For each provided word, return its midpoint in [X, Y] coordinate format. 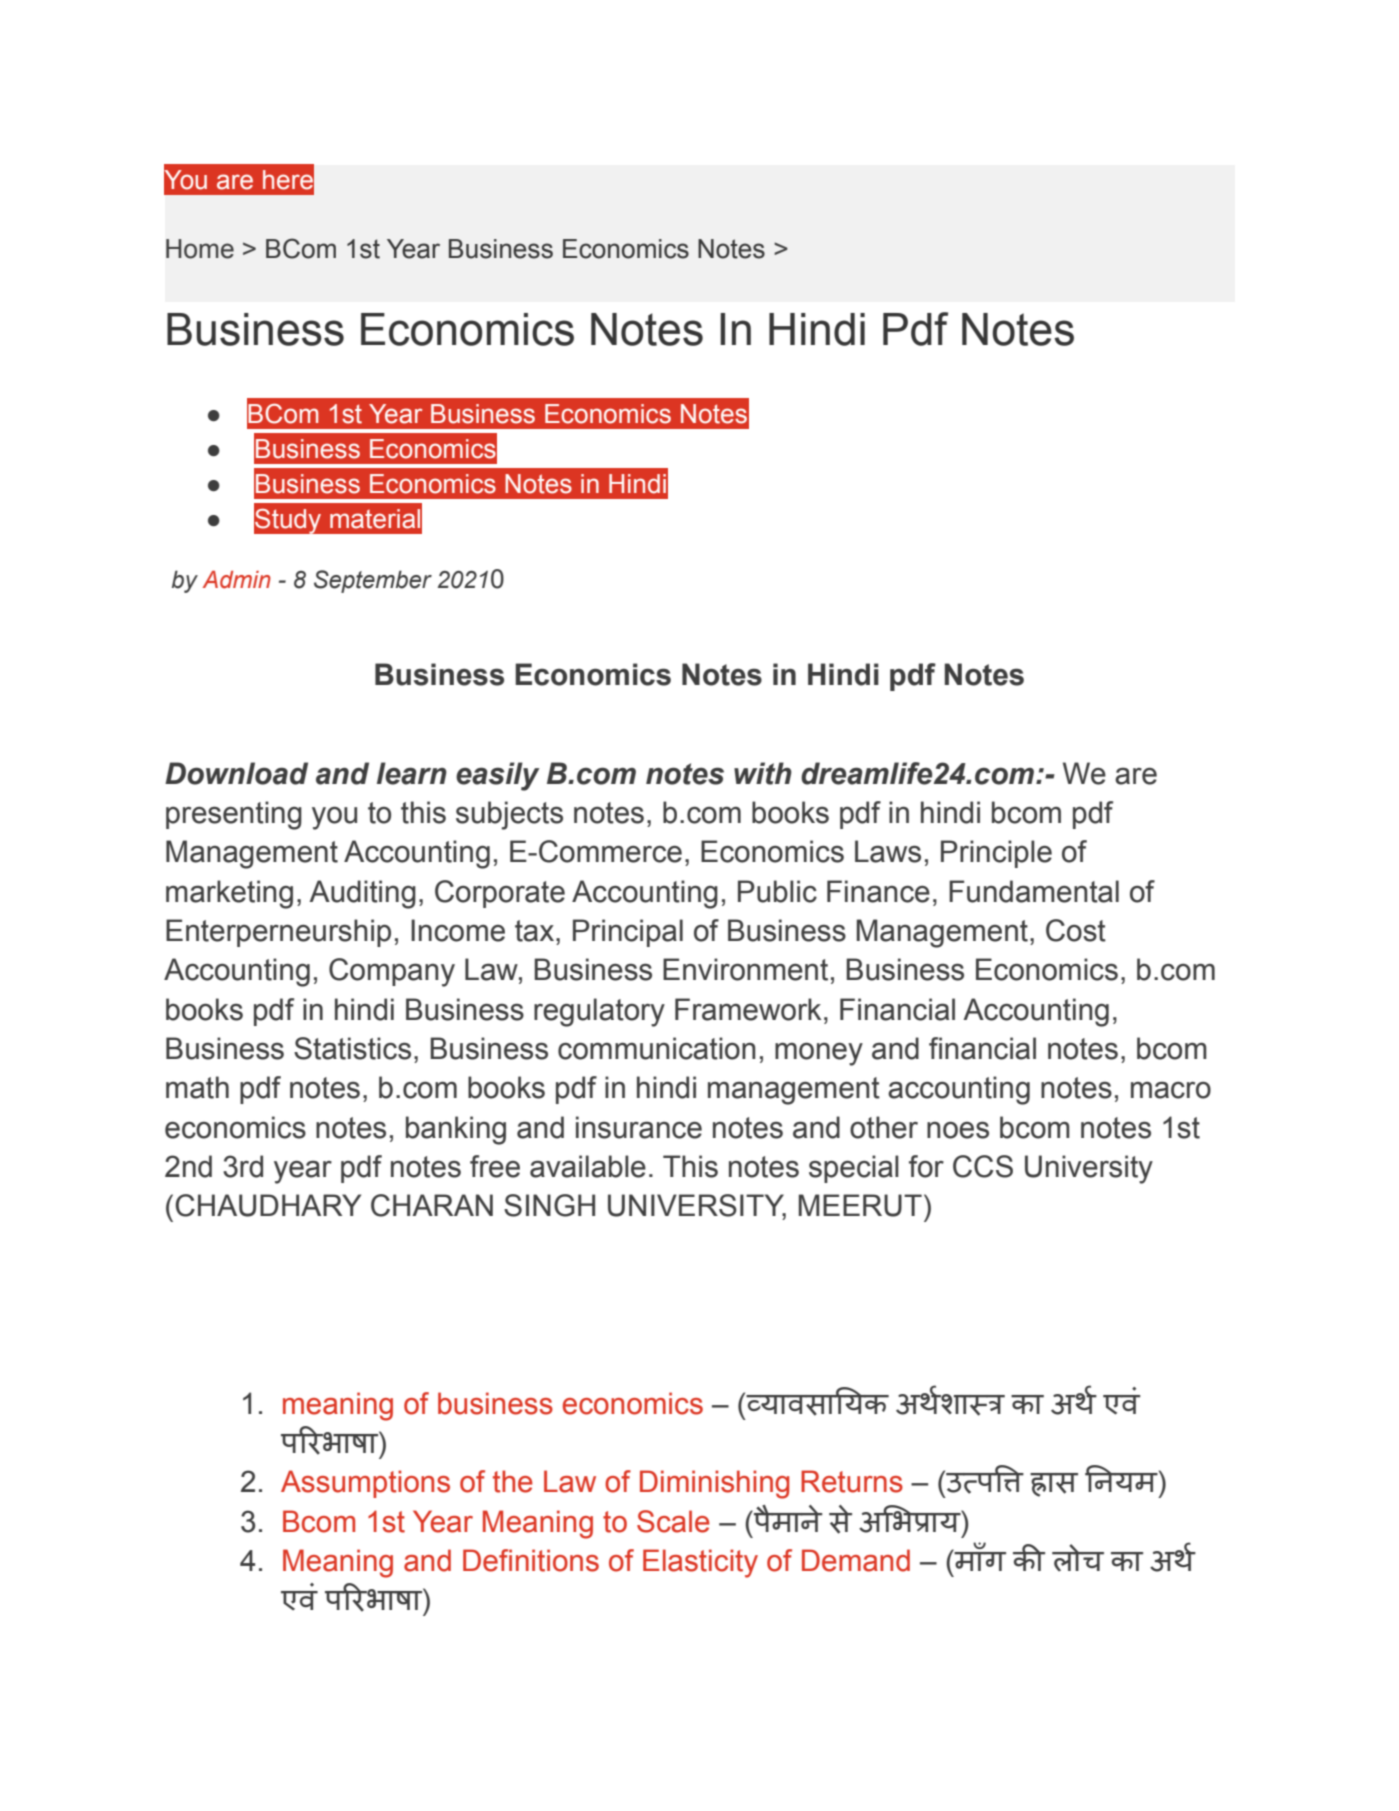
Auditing [362, 894]
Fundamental [1034, 891]
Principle [996, 854]
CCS [983, 1166]
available [588, 1166]
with [763, 773]
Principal [628, 933]
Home [200, 249]
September [373, 581]
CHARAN [432, 1205]
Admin [237, 580]
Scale [673, 1521]
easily [497, 776]
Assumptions [365, 1484]
